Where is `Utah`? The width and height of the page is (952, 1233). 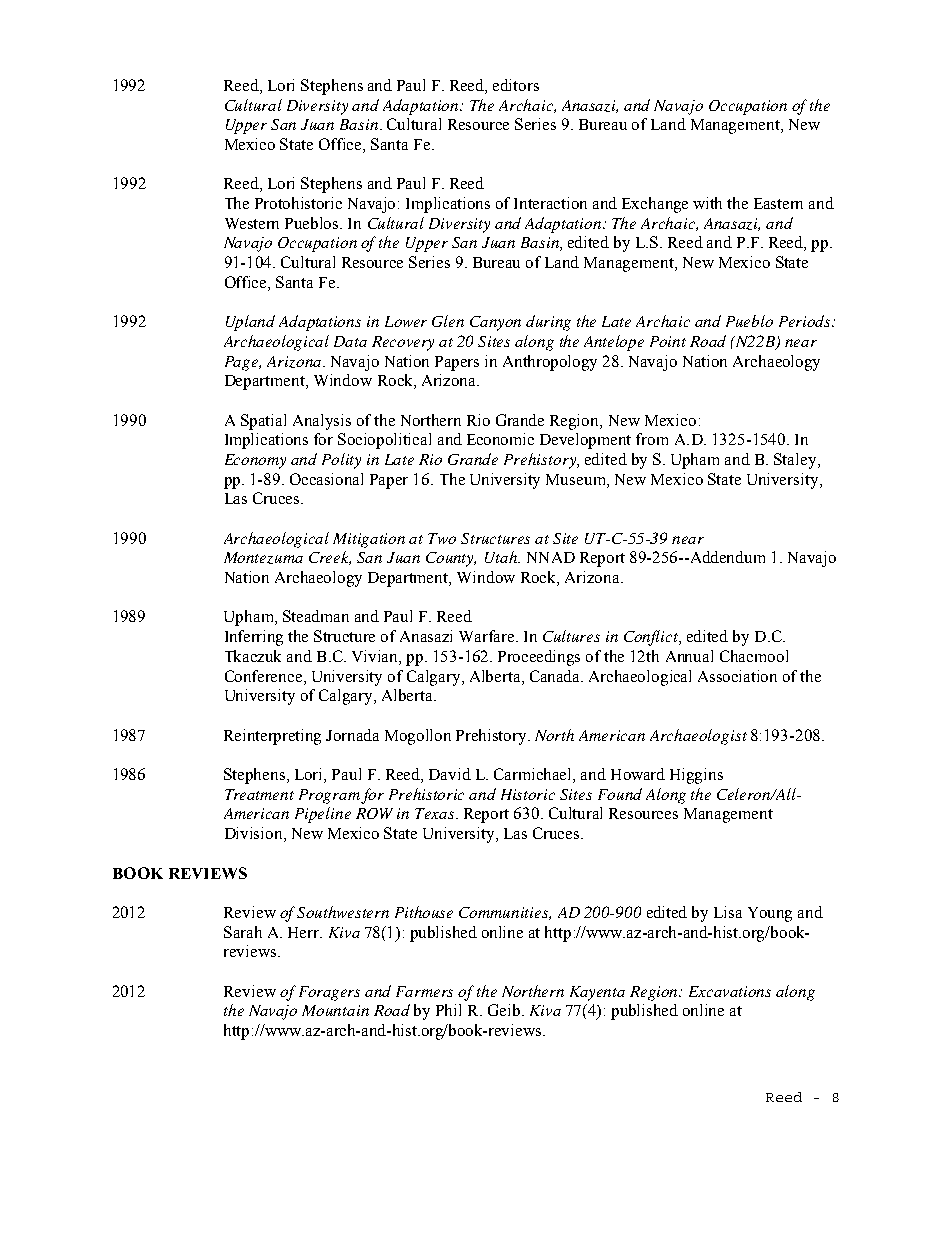 Utah is located at coordinates (502, 557).
